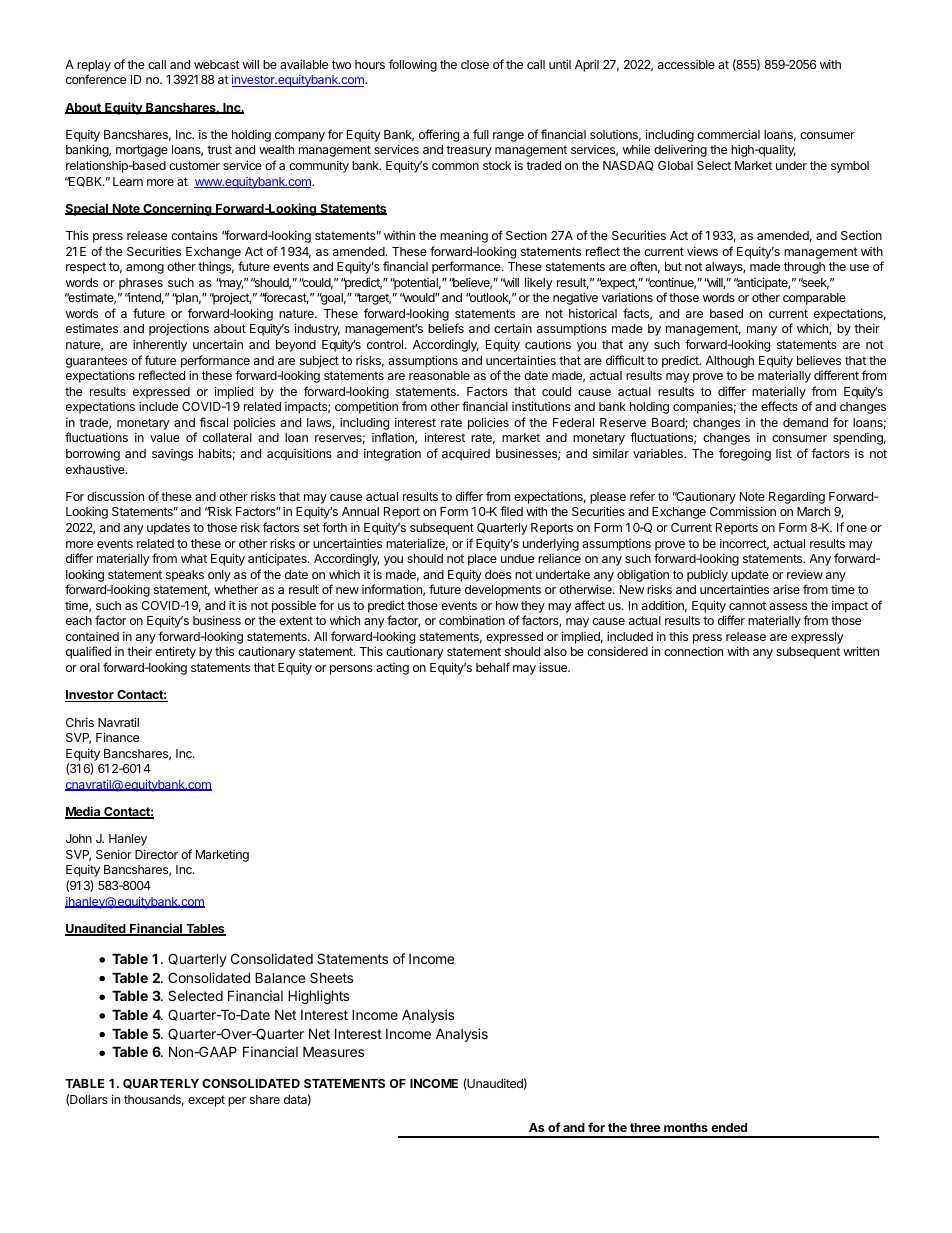  Describe the element at coordinates (466, 454) in the page. I see `acquired` at that location.
